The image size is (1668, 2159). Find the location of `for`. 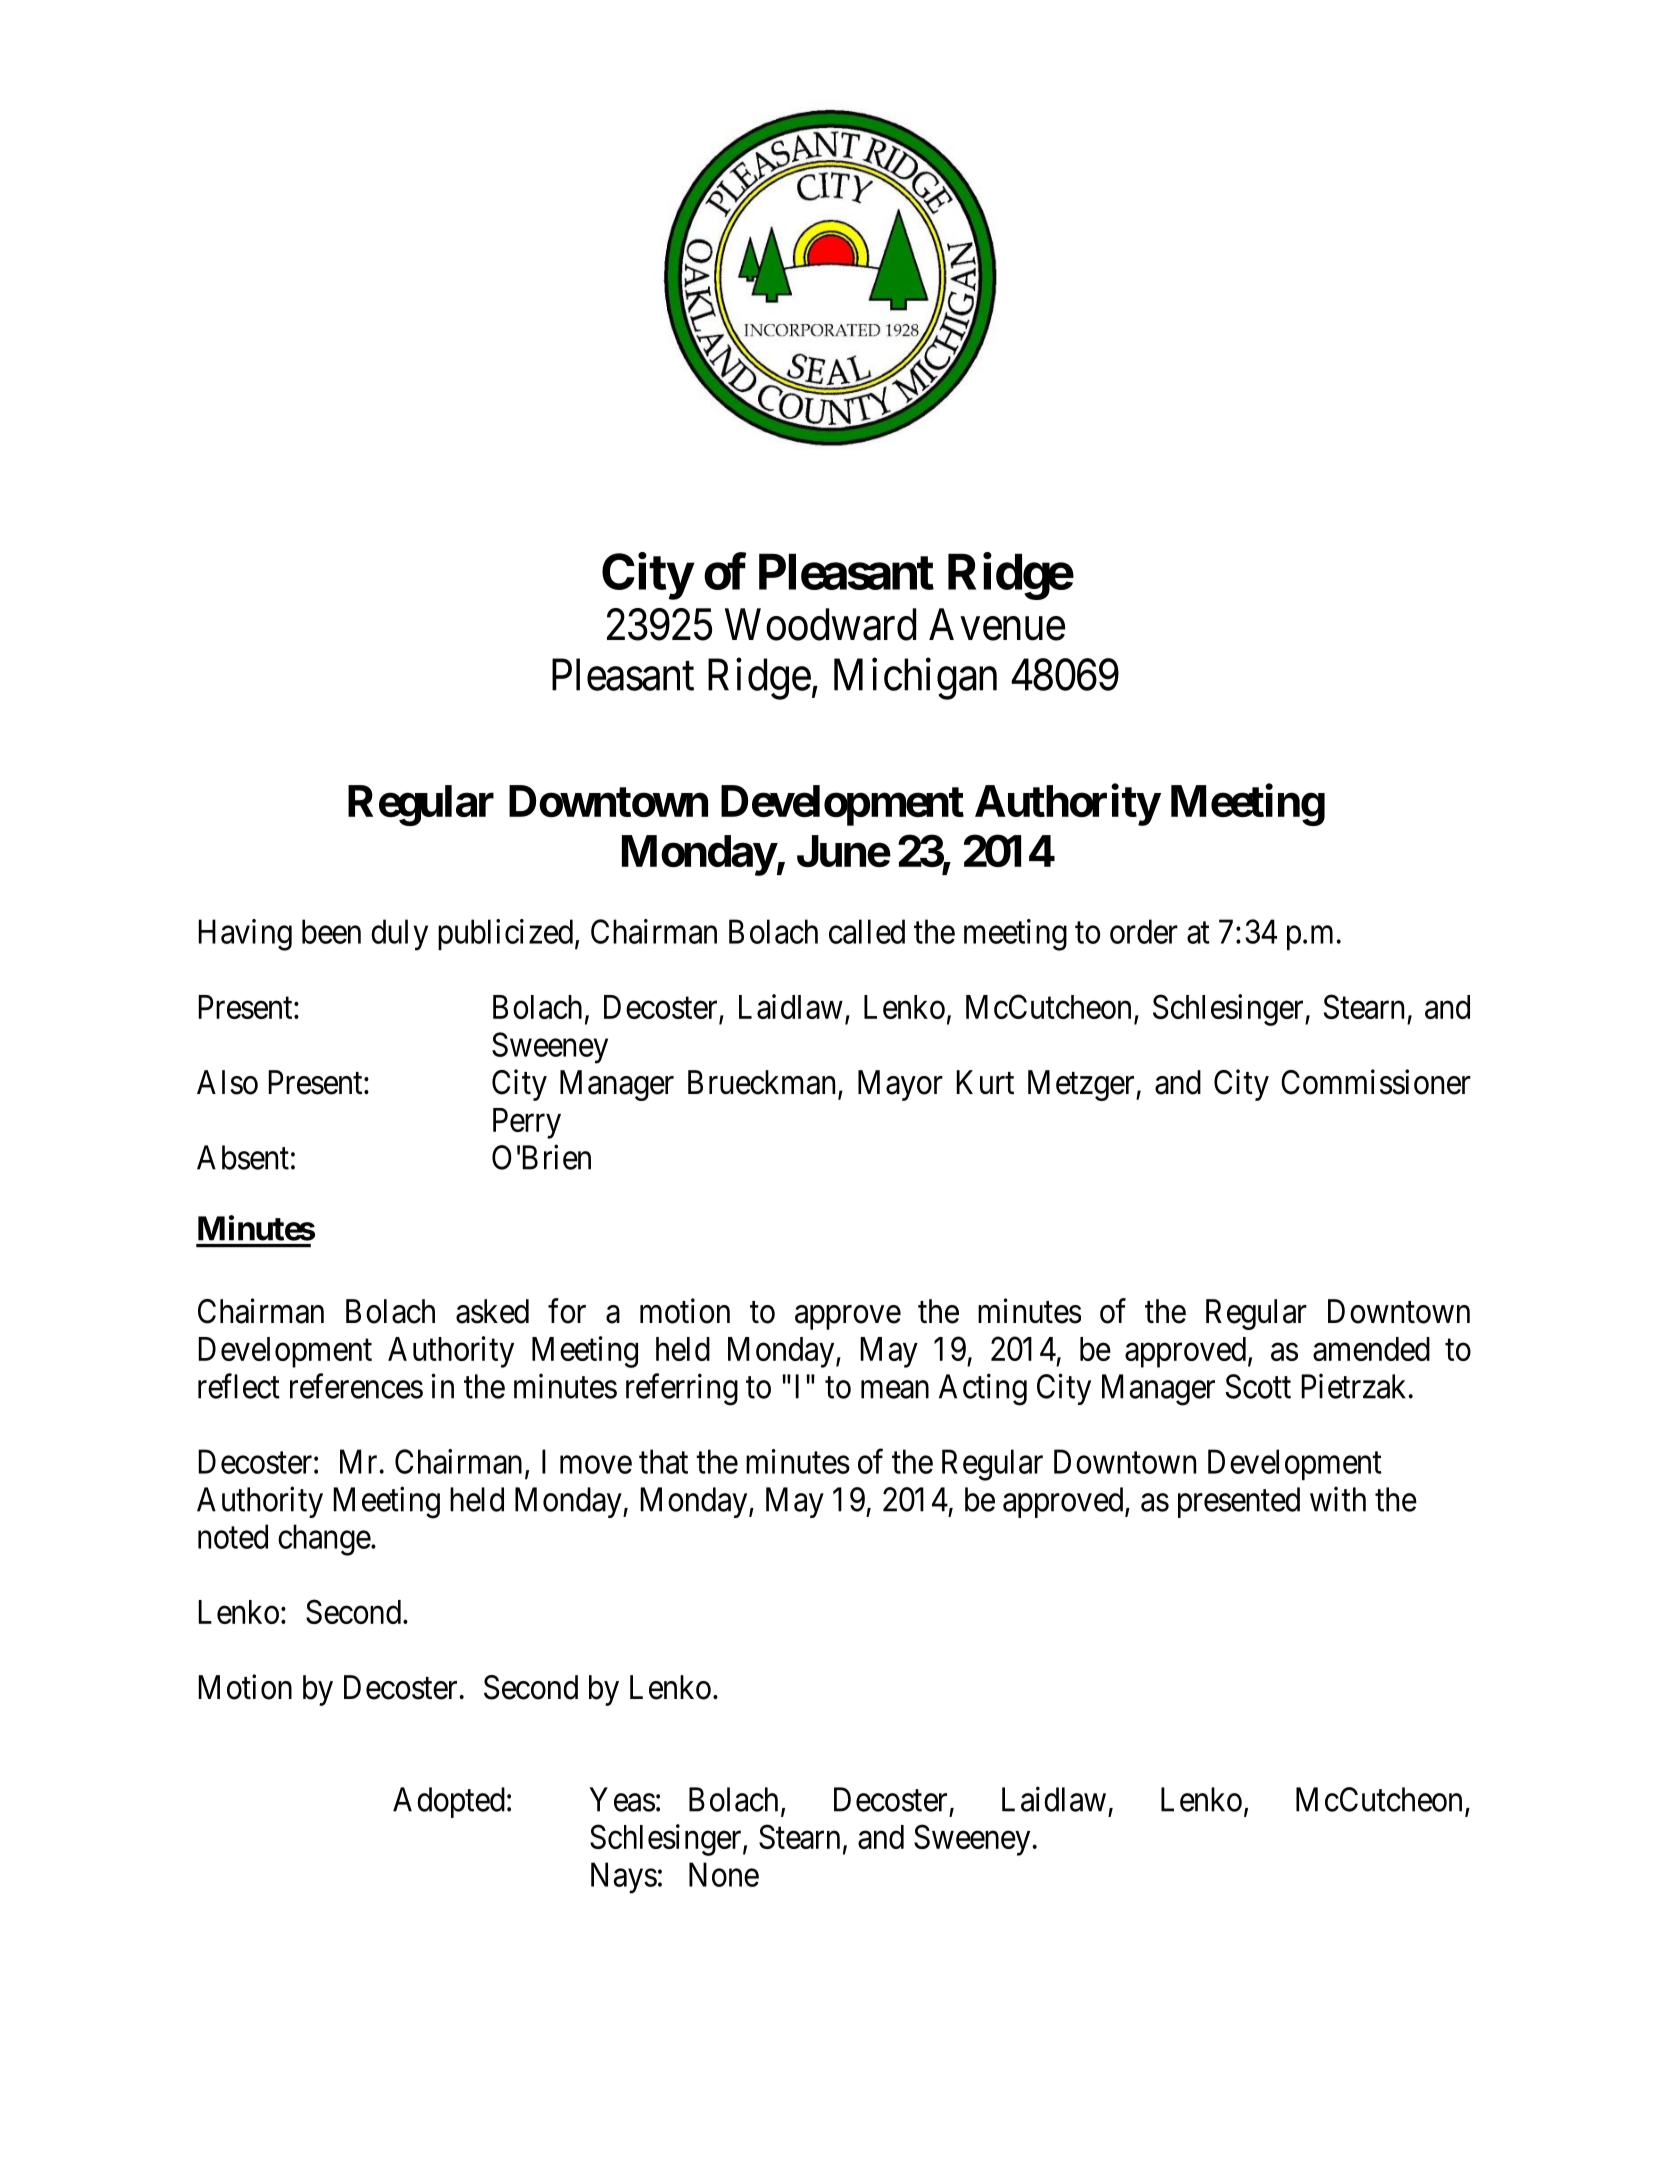

for is located at coordinates (567, 1311).
